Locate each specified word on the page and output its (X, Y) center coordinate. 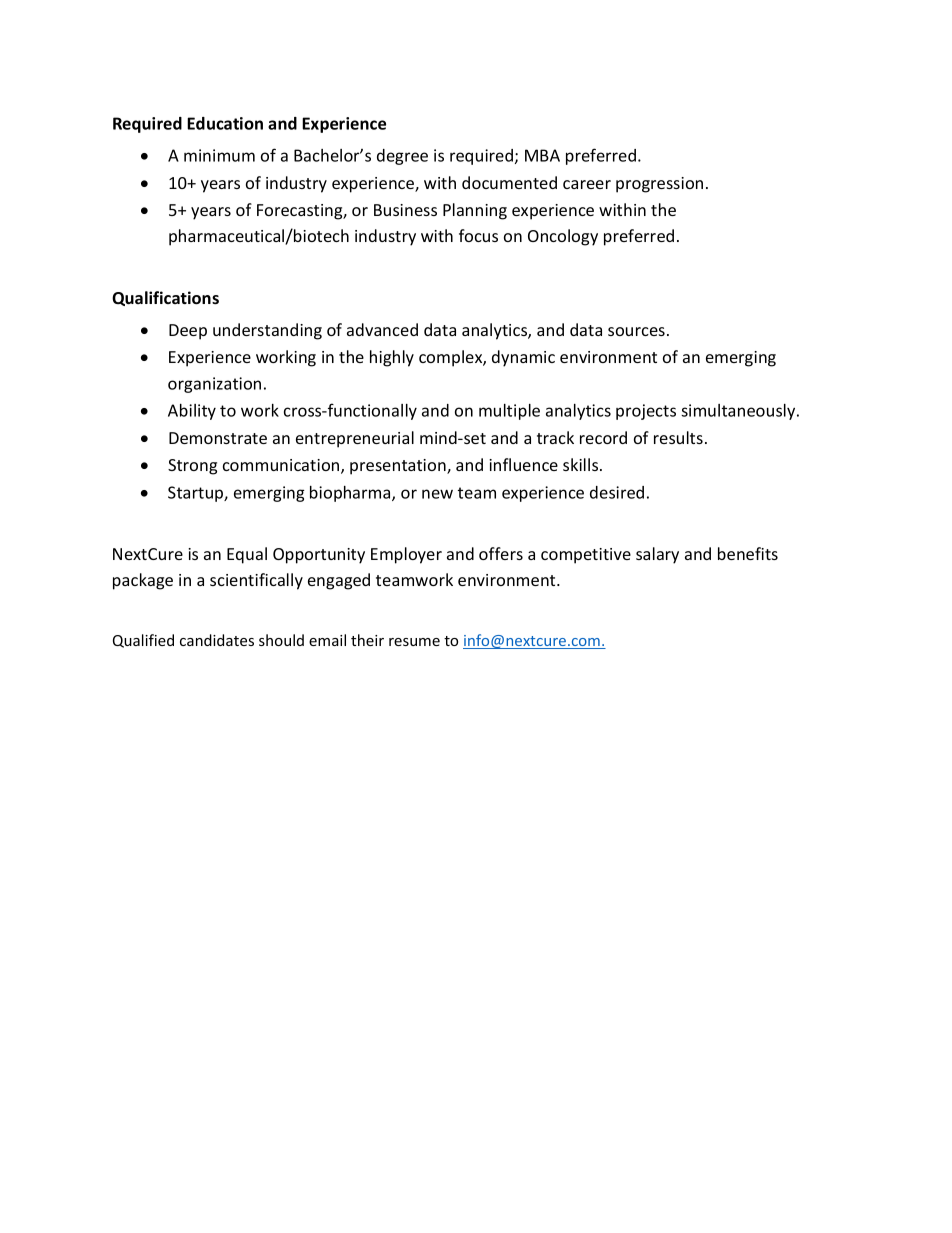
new (437, 494)
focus (478, 235)
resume (414, 642)
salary (657, 555)
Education (225, 123)
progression (659, 185)
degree (402, 157)
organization (214, 385)
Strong (192, 467)
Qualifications (165, 298)
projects (646, 412)
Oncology (563, 237)
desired (617, 492)
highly (392, 358)
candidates (217, 640)
